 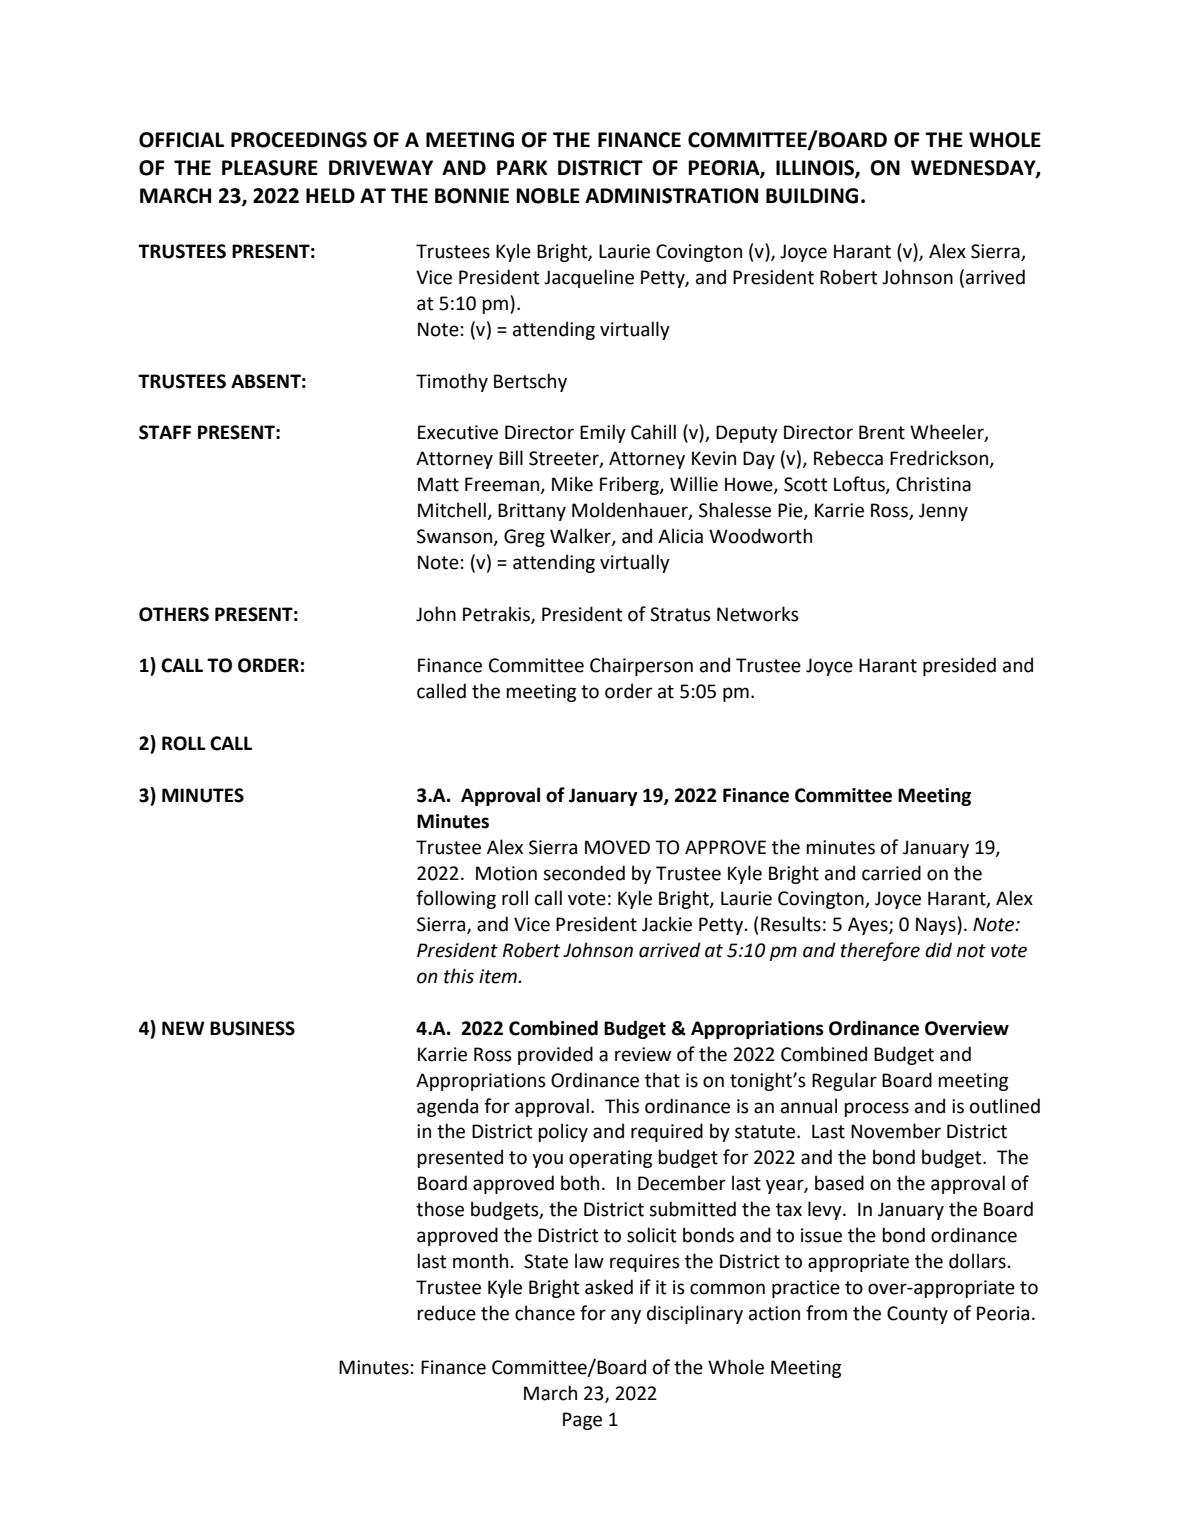 What do you see at coordinates (812, 196) in the screenshot?
I see `BUILDING` at bounding box center [812, 196].
